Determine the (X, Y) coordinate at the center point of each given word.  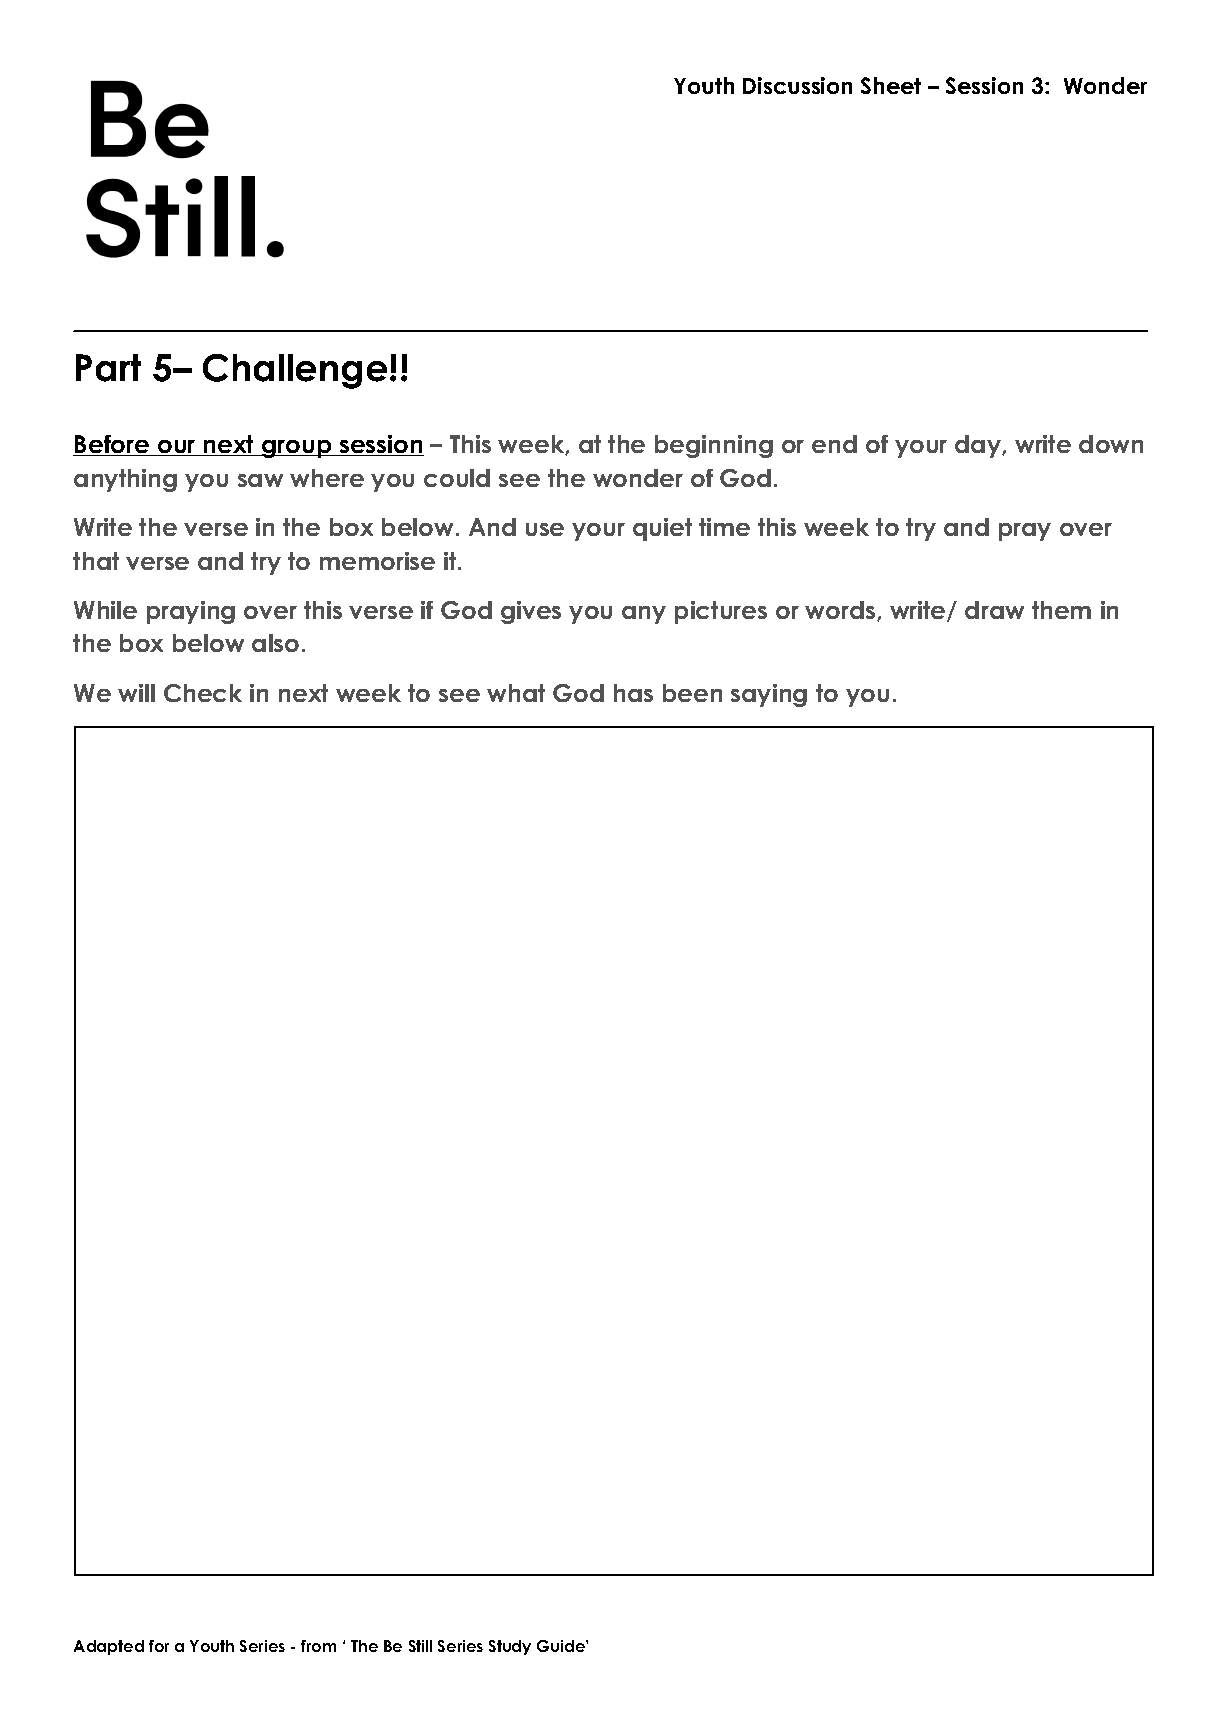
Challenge (295, 371)
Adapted (109, 1647)
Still (420, 1646)
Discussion (797, 85)
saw (260, 480)
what (516, 693)
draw (994, 610)
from (318, 1646)
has (633, 693)
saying (769, 695)
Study (510, 1647)
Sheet (891, 85)
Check (203, 693)
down (1111, 444)
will (136, 693)
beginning (714, 446)
